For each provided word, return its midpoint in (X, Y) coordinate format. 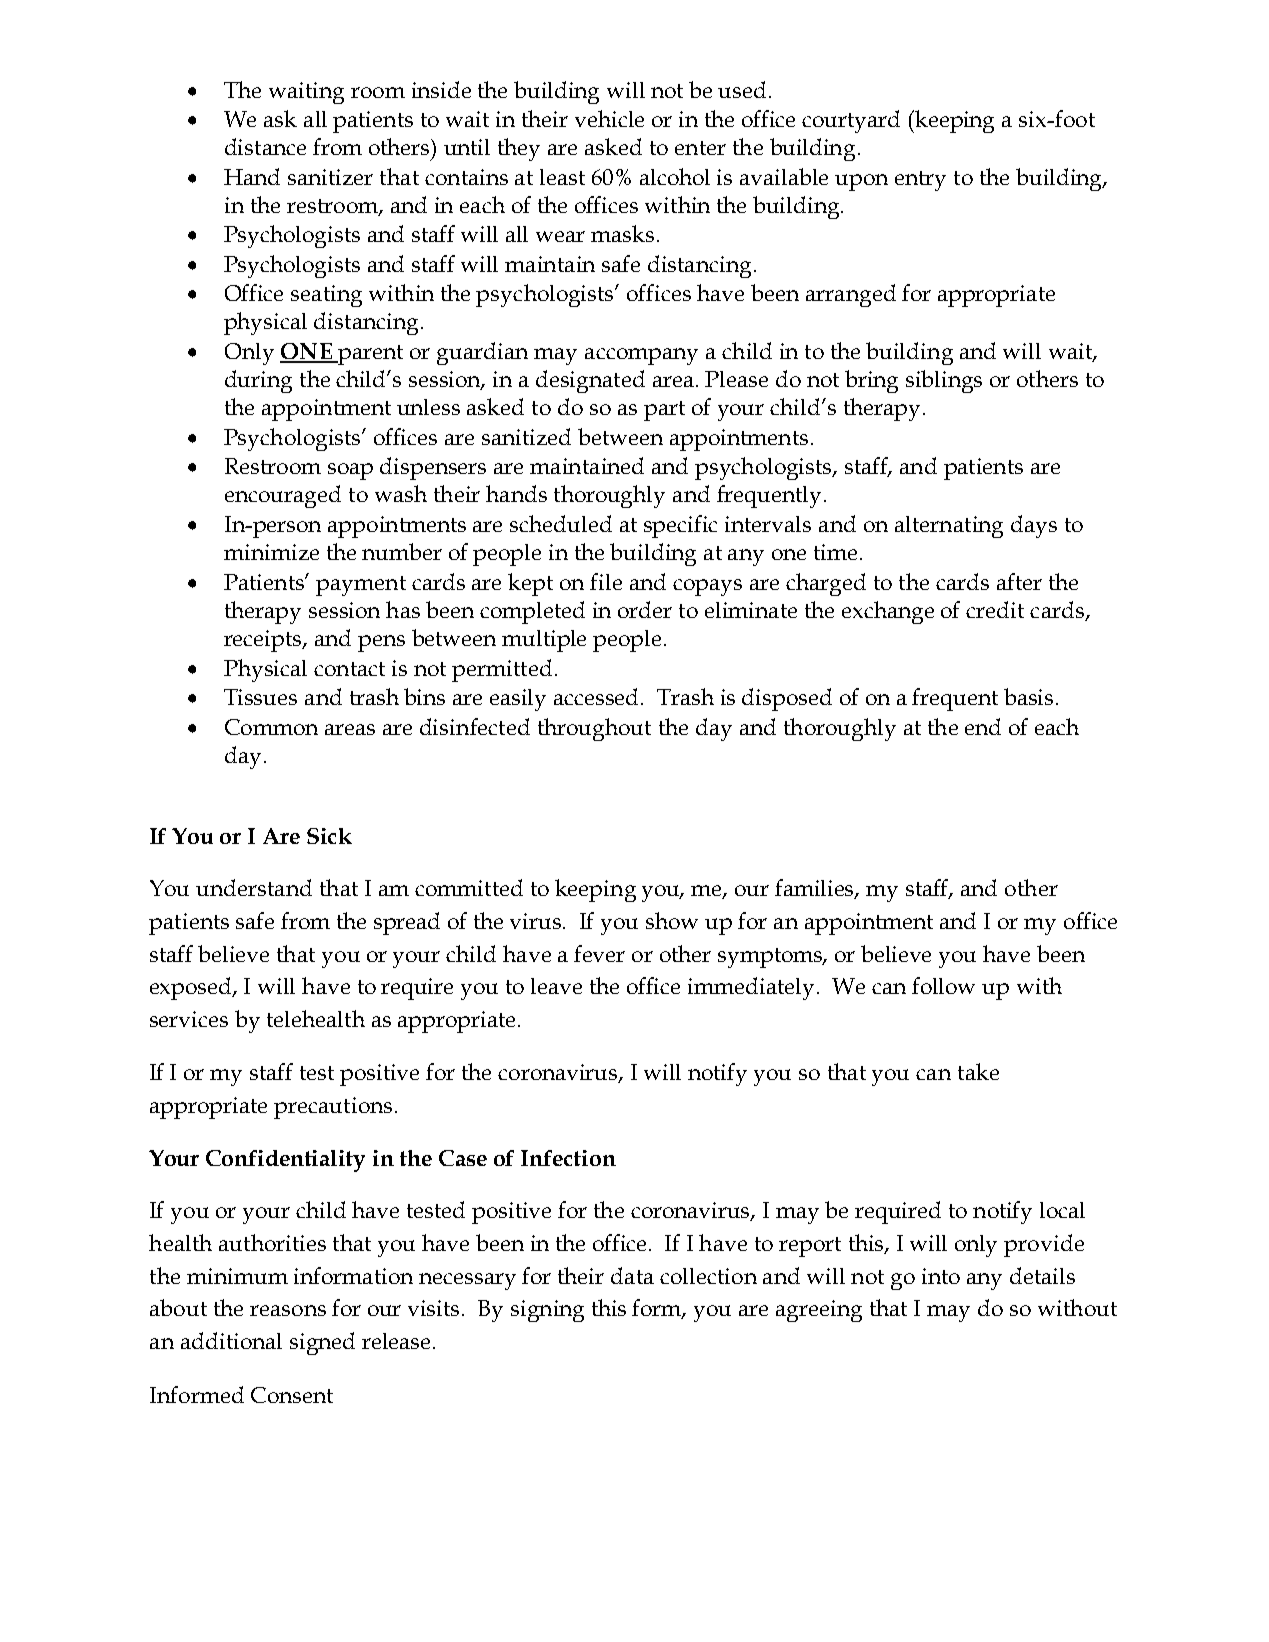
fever (599, 953)
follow (943, 985)
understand (254, 887)
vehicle (609, 118)
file (606, 581)
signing (547, 1311)
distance (265, 146)
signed (322, 1343)
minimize (271, 552)
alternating (949, 527)
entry (920, 181)
